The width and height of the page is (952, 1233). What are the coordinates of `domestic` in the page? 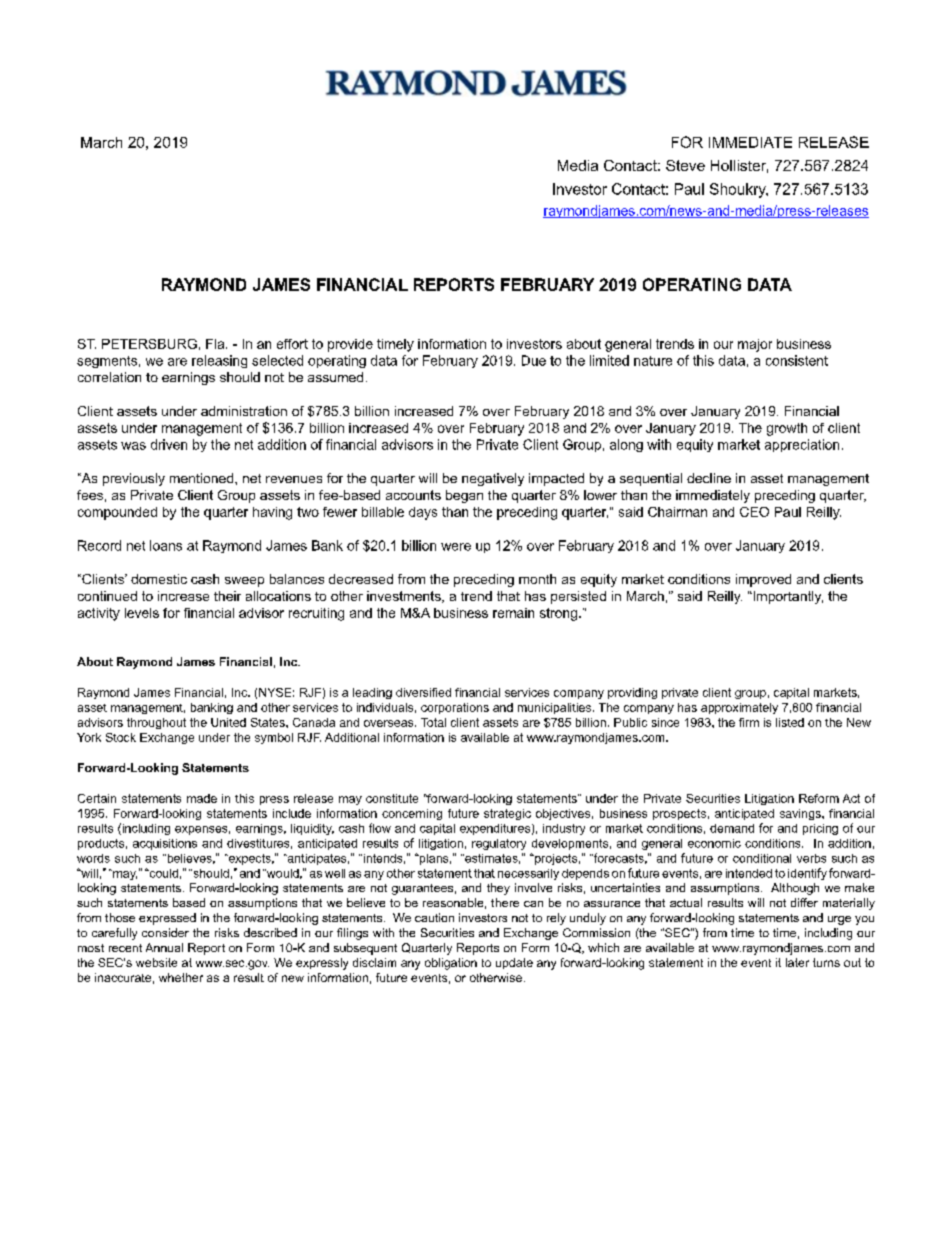 It's located at (159, 579).
